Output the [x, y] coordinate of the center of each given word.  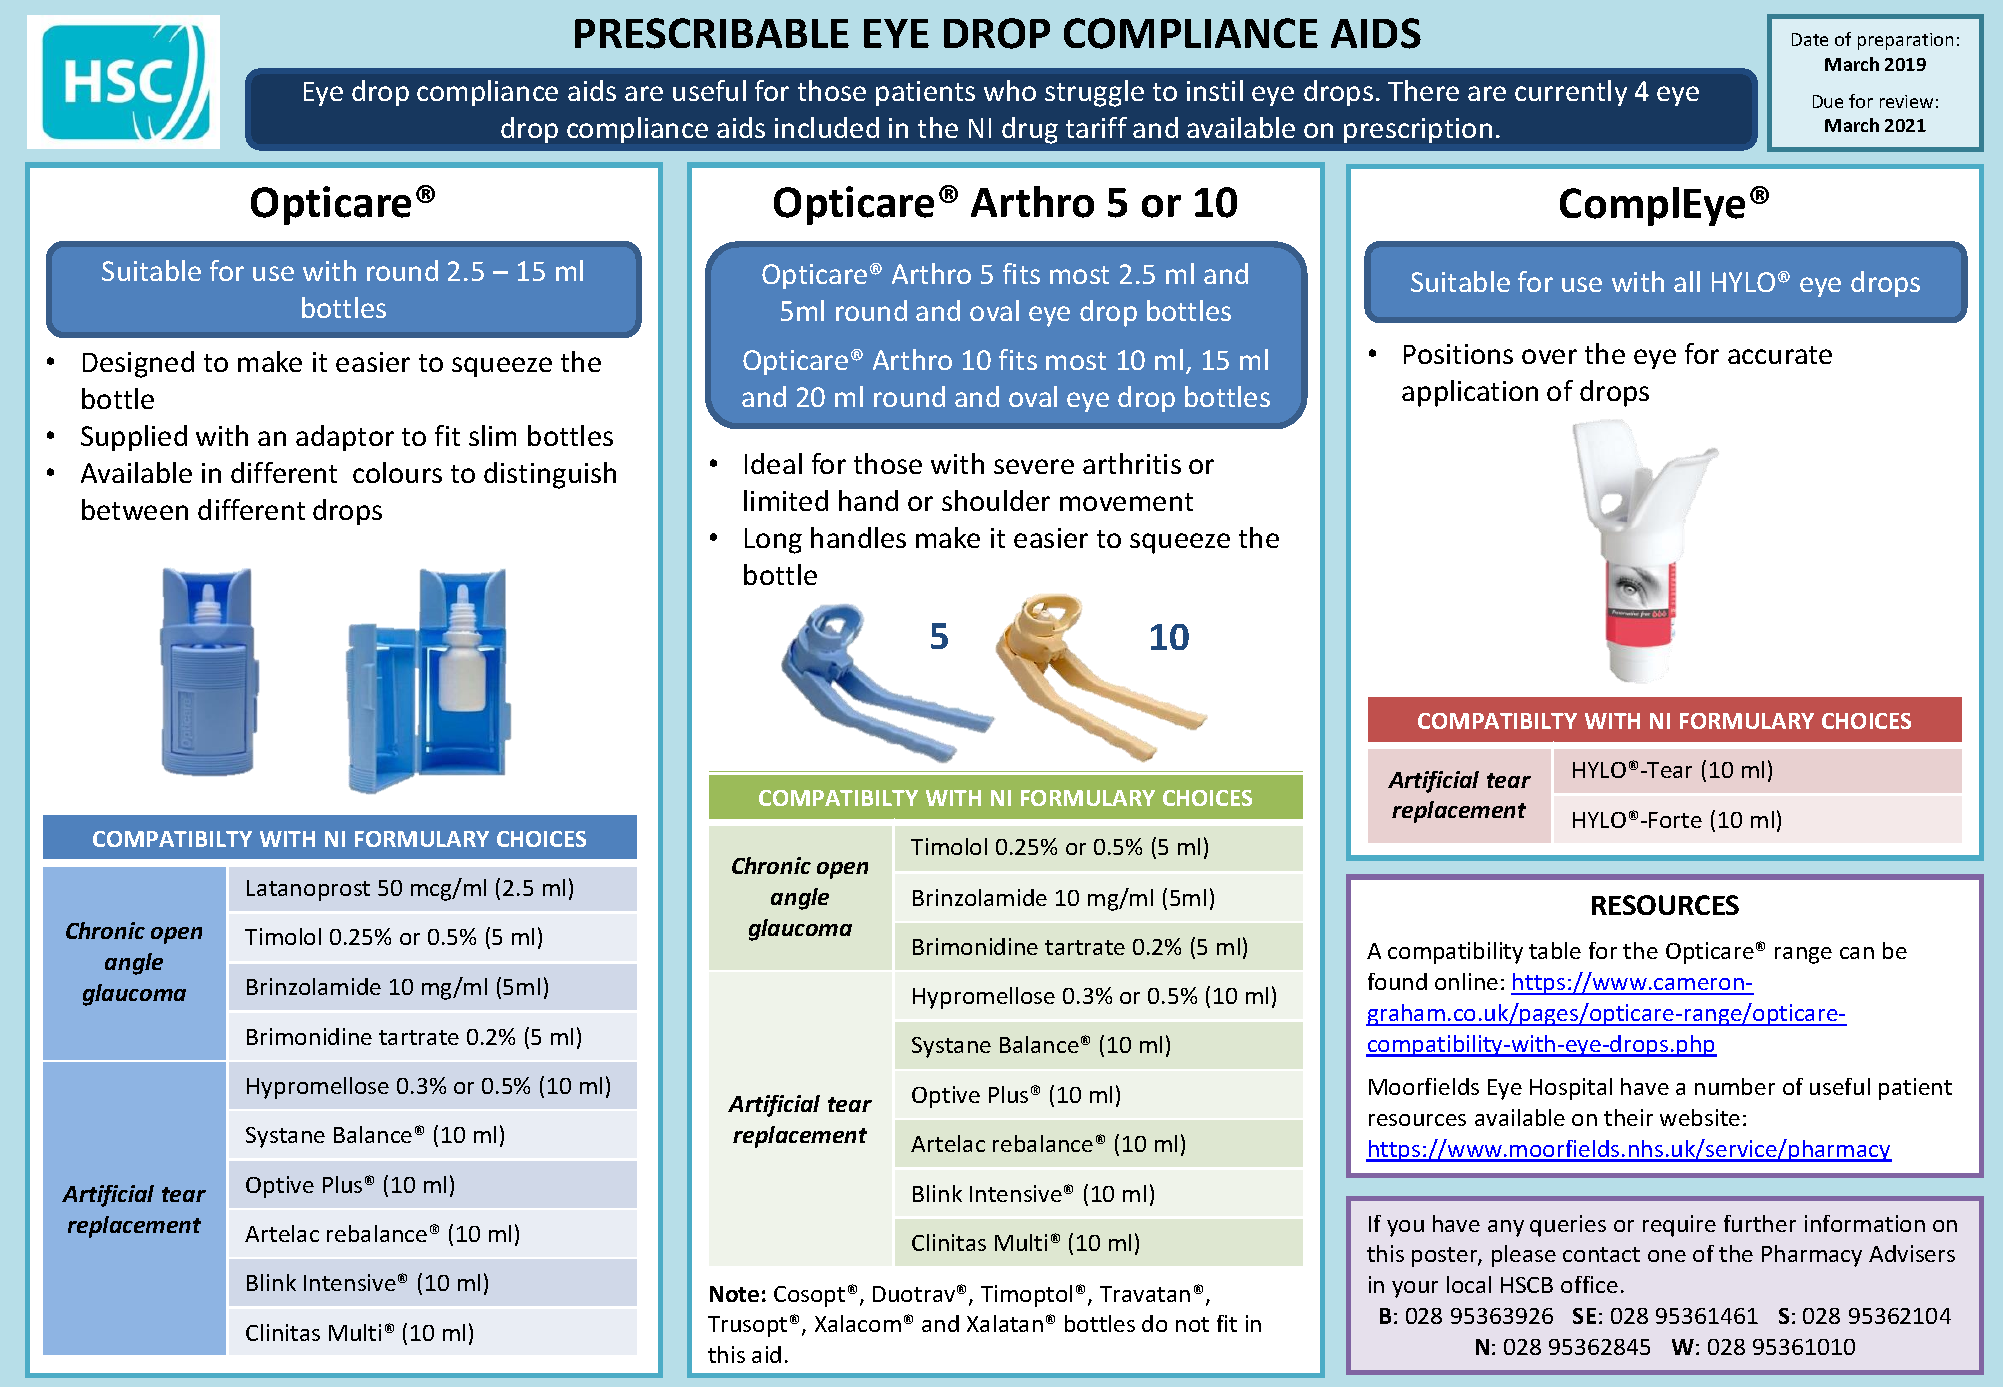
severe [1034, 466]
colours [397, 472]
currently [1571, 93]
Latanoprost [308, 890]
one [1667, 1256]
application [1470, 393]
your [1415, 1289]
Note [734, 1294]
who [1010, 90]
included [827, 127]
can [1857, 953]
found [1397, 981]
